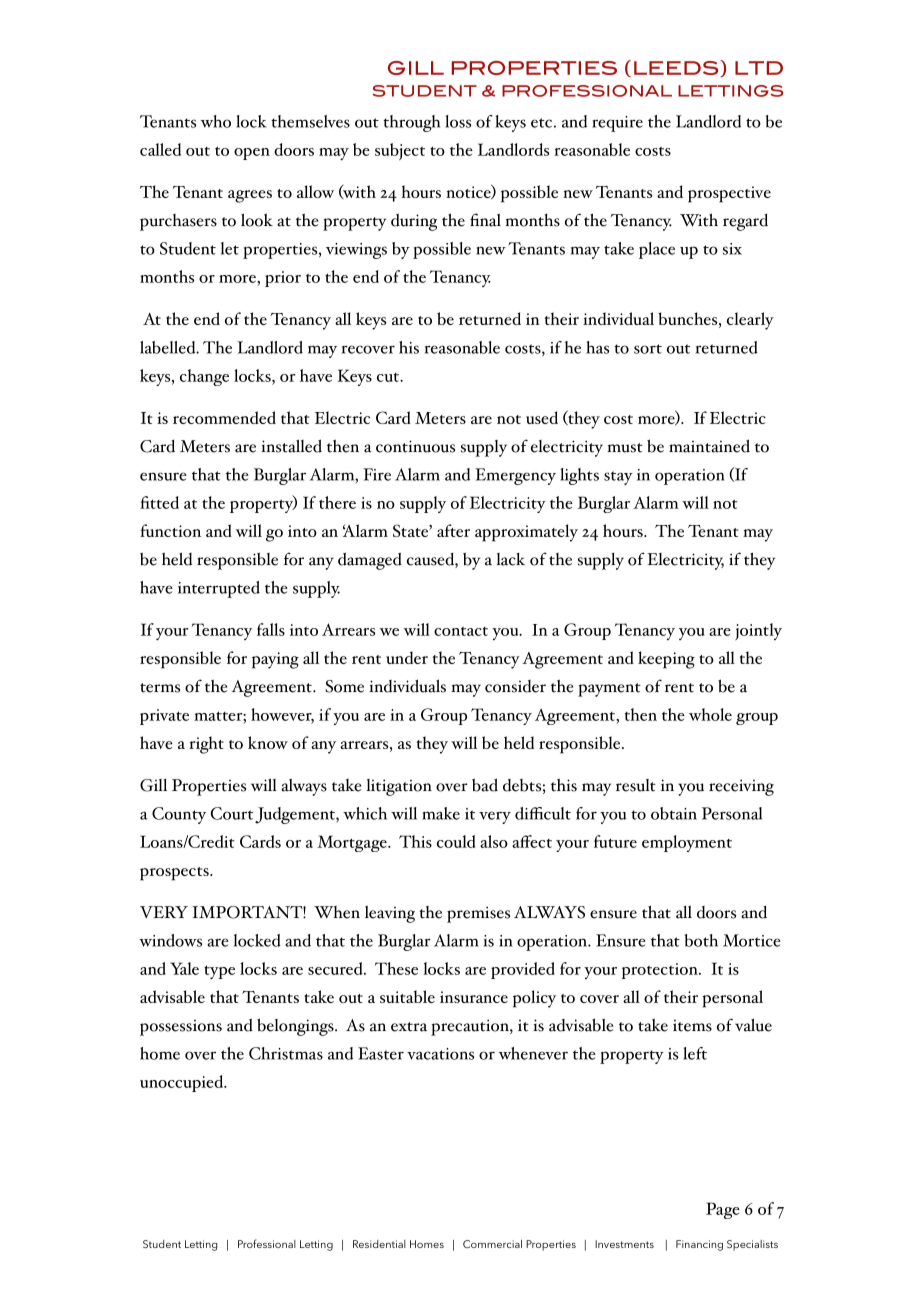 The height and width of the document is (1308, 924). I want to click on Page, so click(723, 1210).
